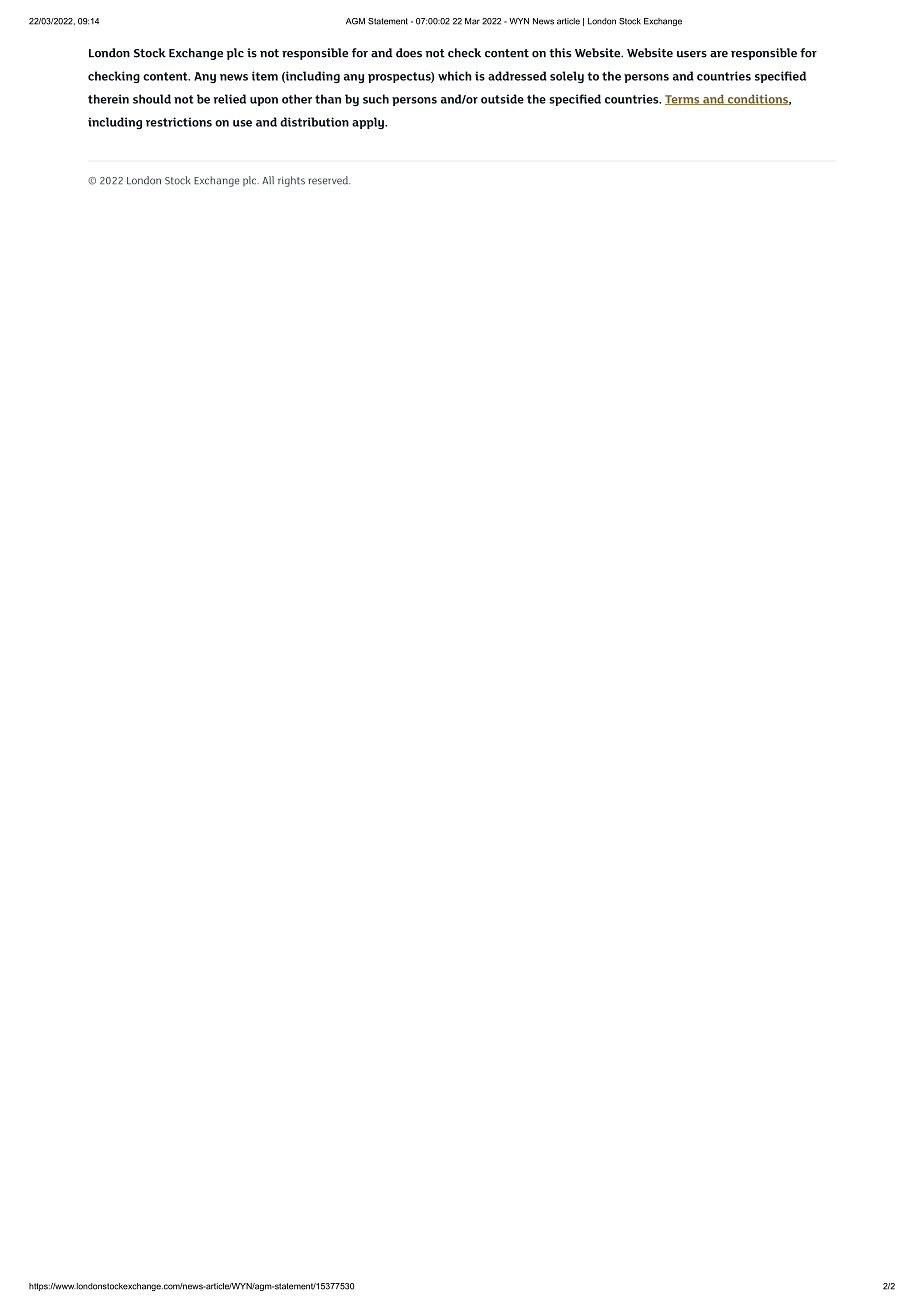 The image size is (924, 1308). Describe the element at coordinates (455, 76) in the image. I see `which` at that location.
